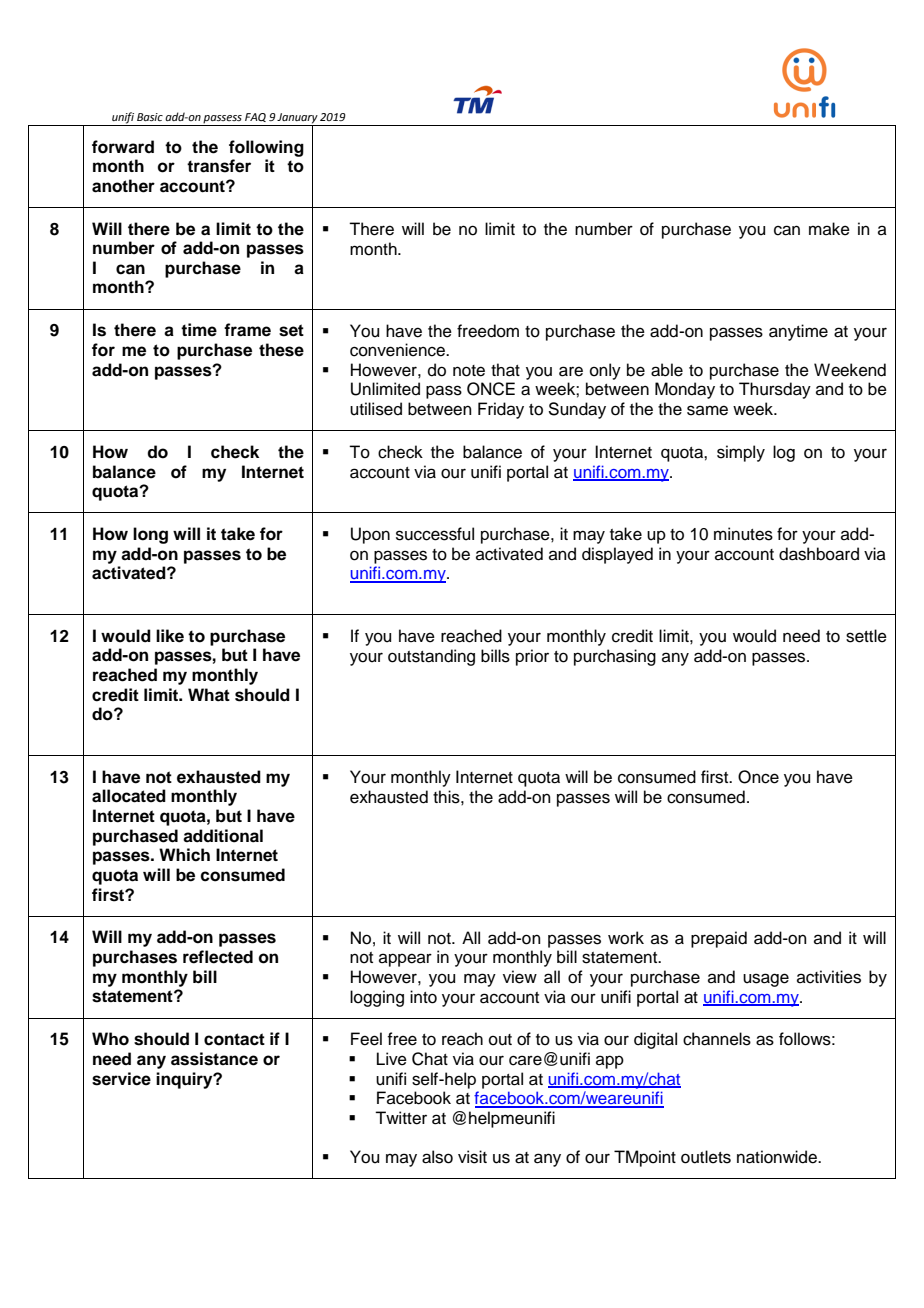 The image size is (924, 1308). What do you see at coordinates (297, 119) in the image?
I see `January` at bounding box center [297, 119].
